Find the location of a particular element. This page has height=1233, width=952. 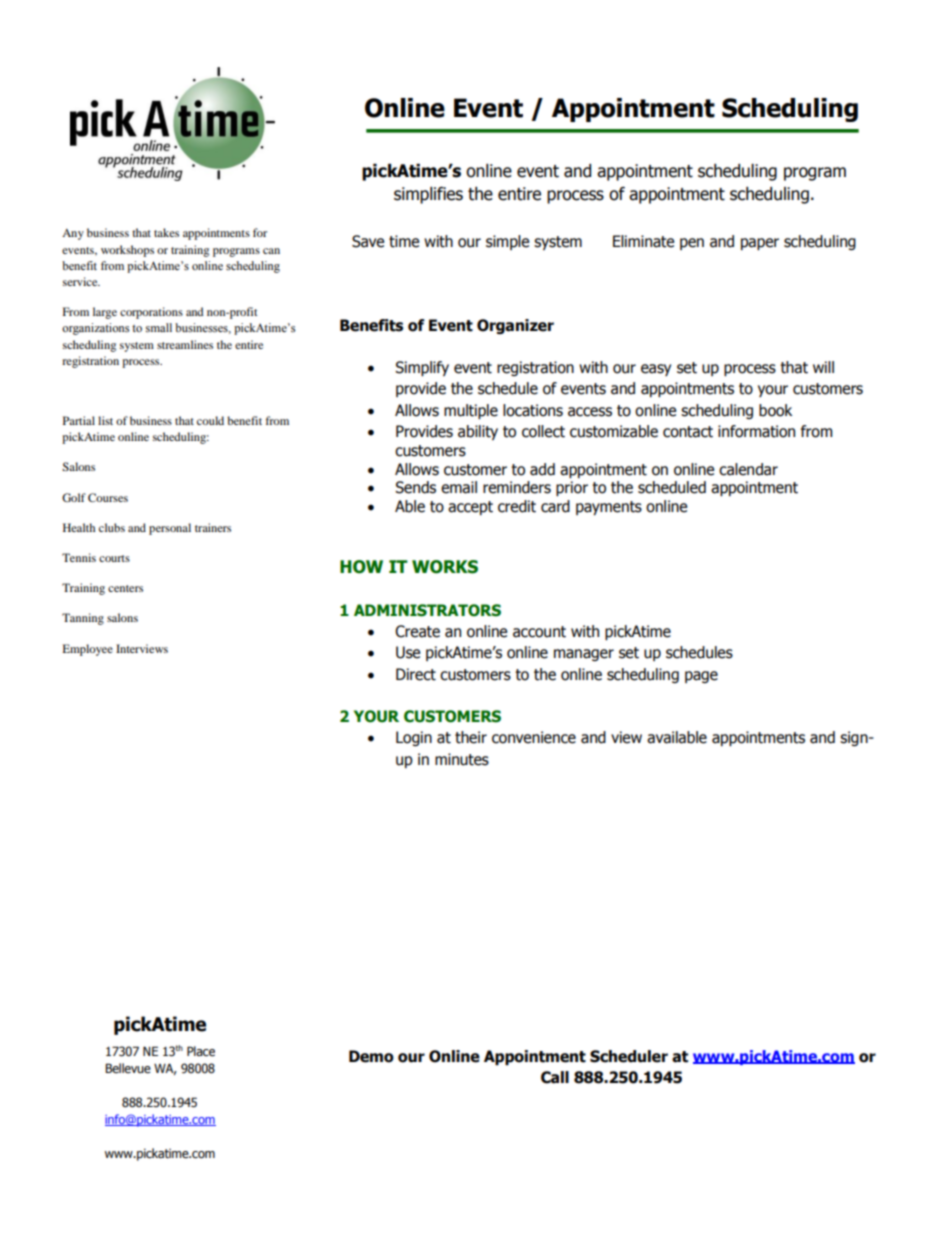

Create is located at coordinates (417, 631).
